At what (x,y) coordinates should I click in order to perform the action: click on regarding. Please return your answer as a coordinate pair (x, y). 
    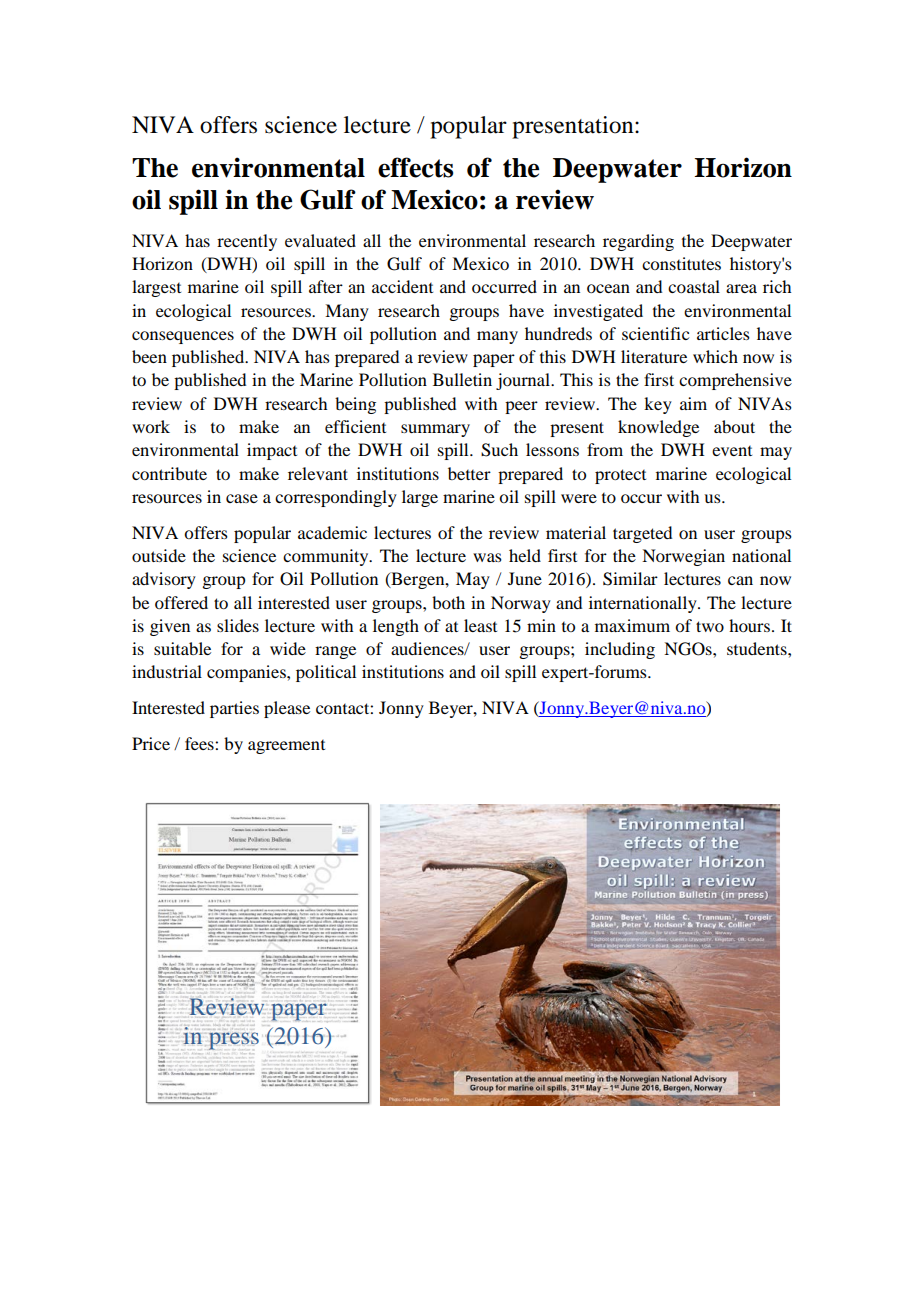
    Looking at the image, I should click on (638, 242).
